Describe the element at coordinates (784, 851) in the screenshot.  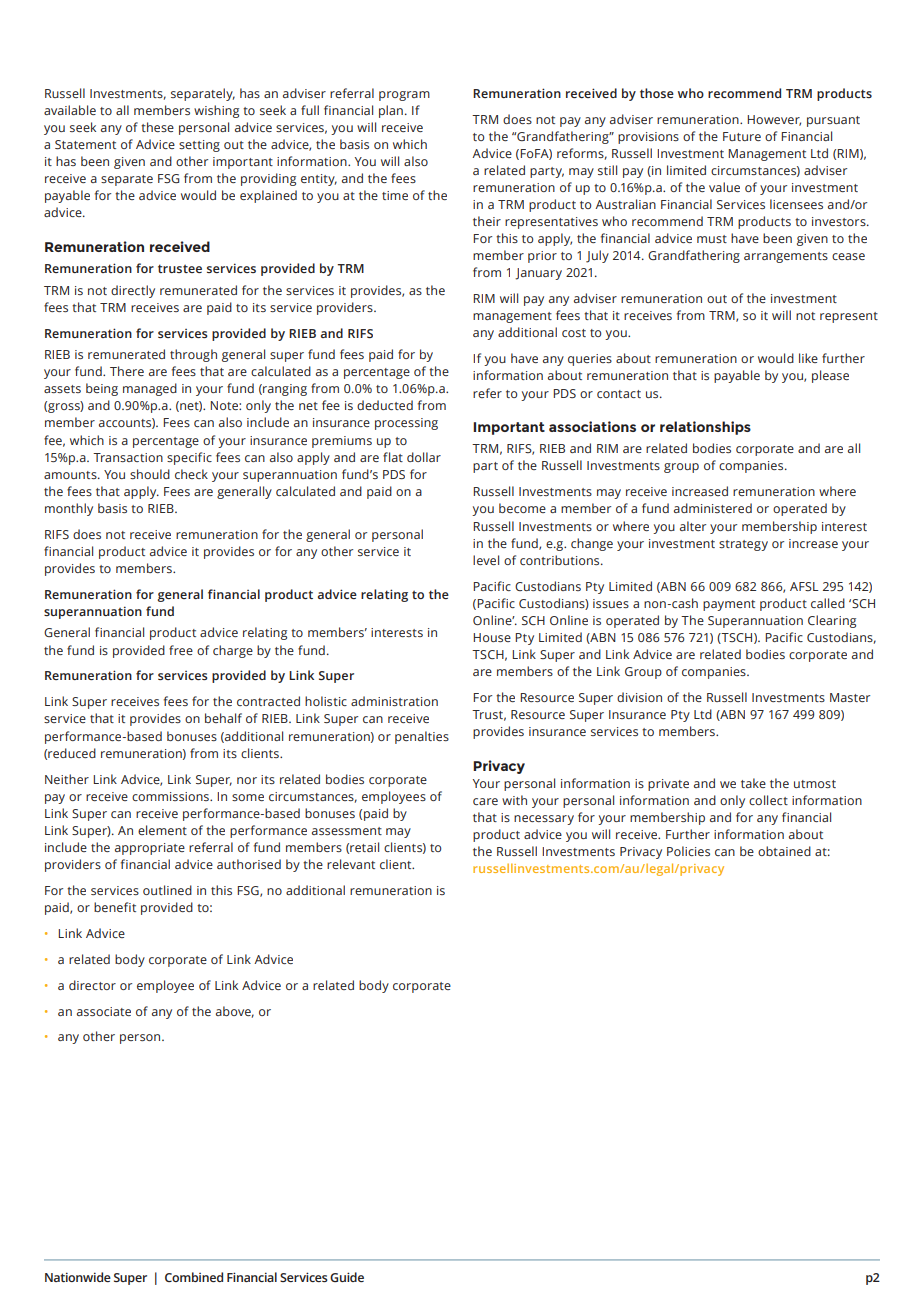
I see `obtained` at that location.
